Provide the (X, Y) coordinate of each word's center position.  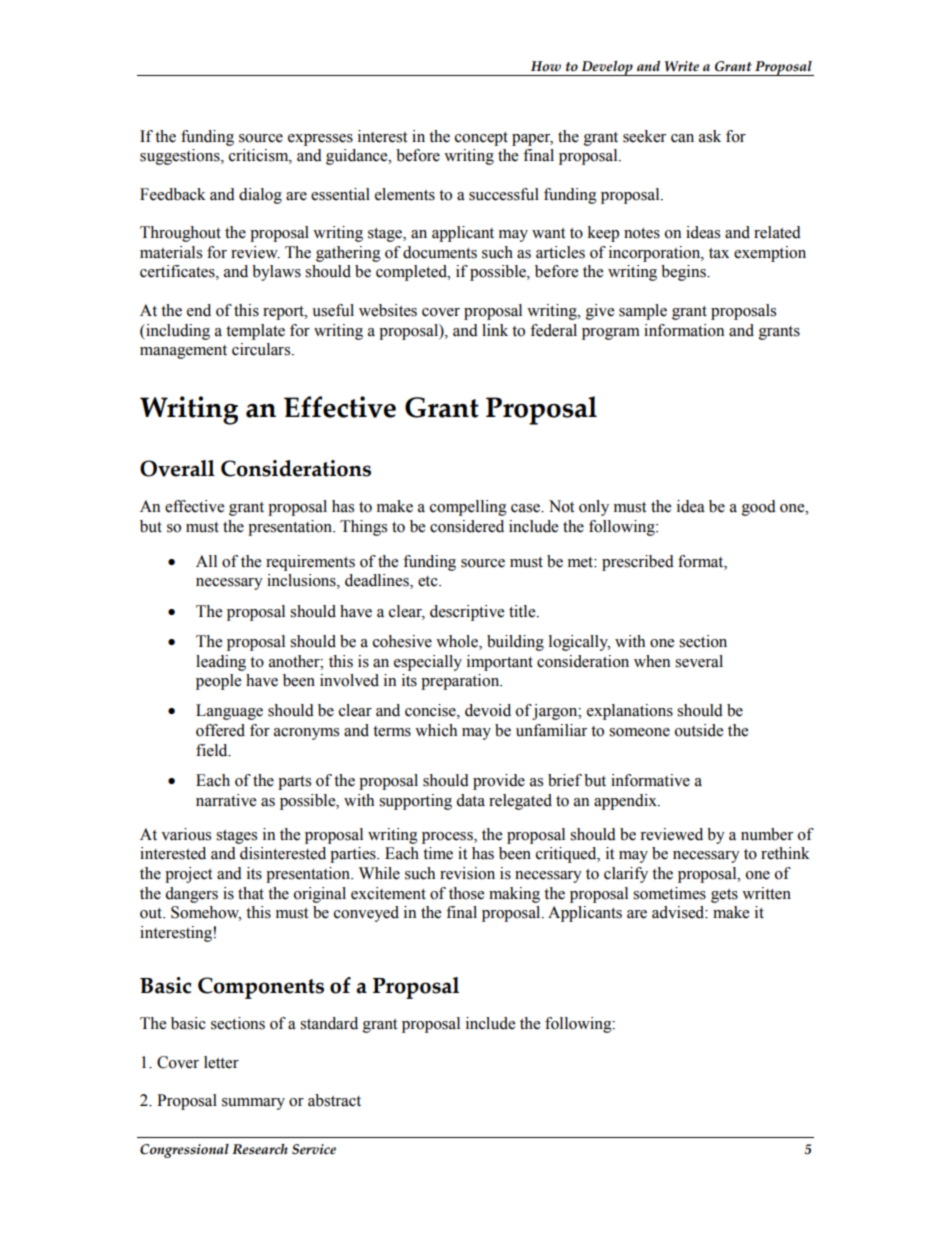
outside (699, 730)
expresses (320, 140)
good (759, 508)
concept (481, 139)
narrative (226, 800)
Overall (177, 468)
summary (253, 1104)
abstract (334, 1100)
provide (499, 782)
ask (710, 136)
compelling (468, 508)
